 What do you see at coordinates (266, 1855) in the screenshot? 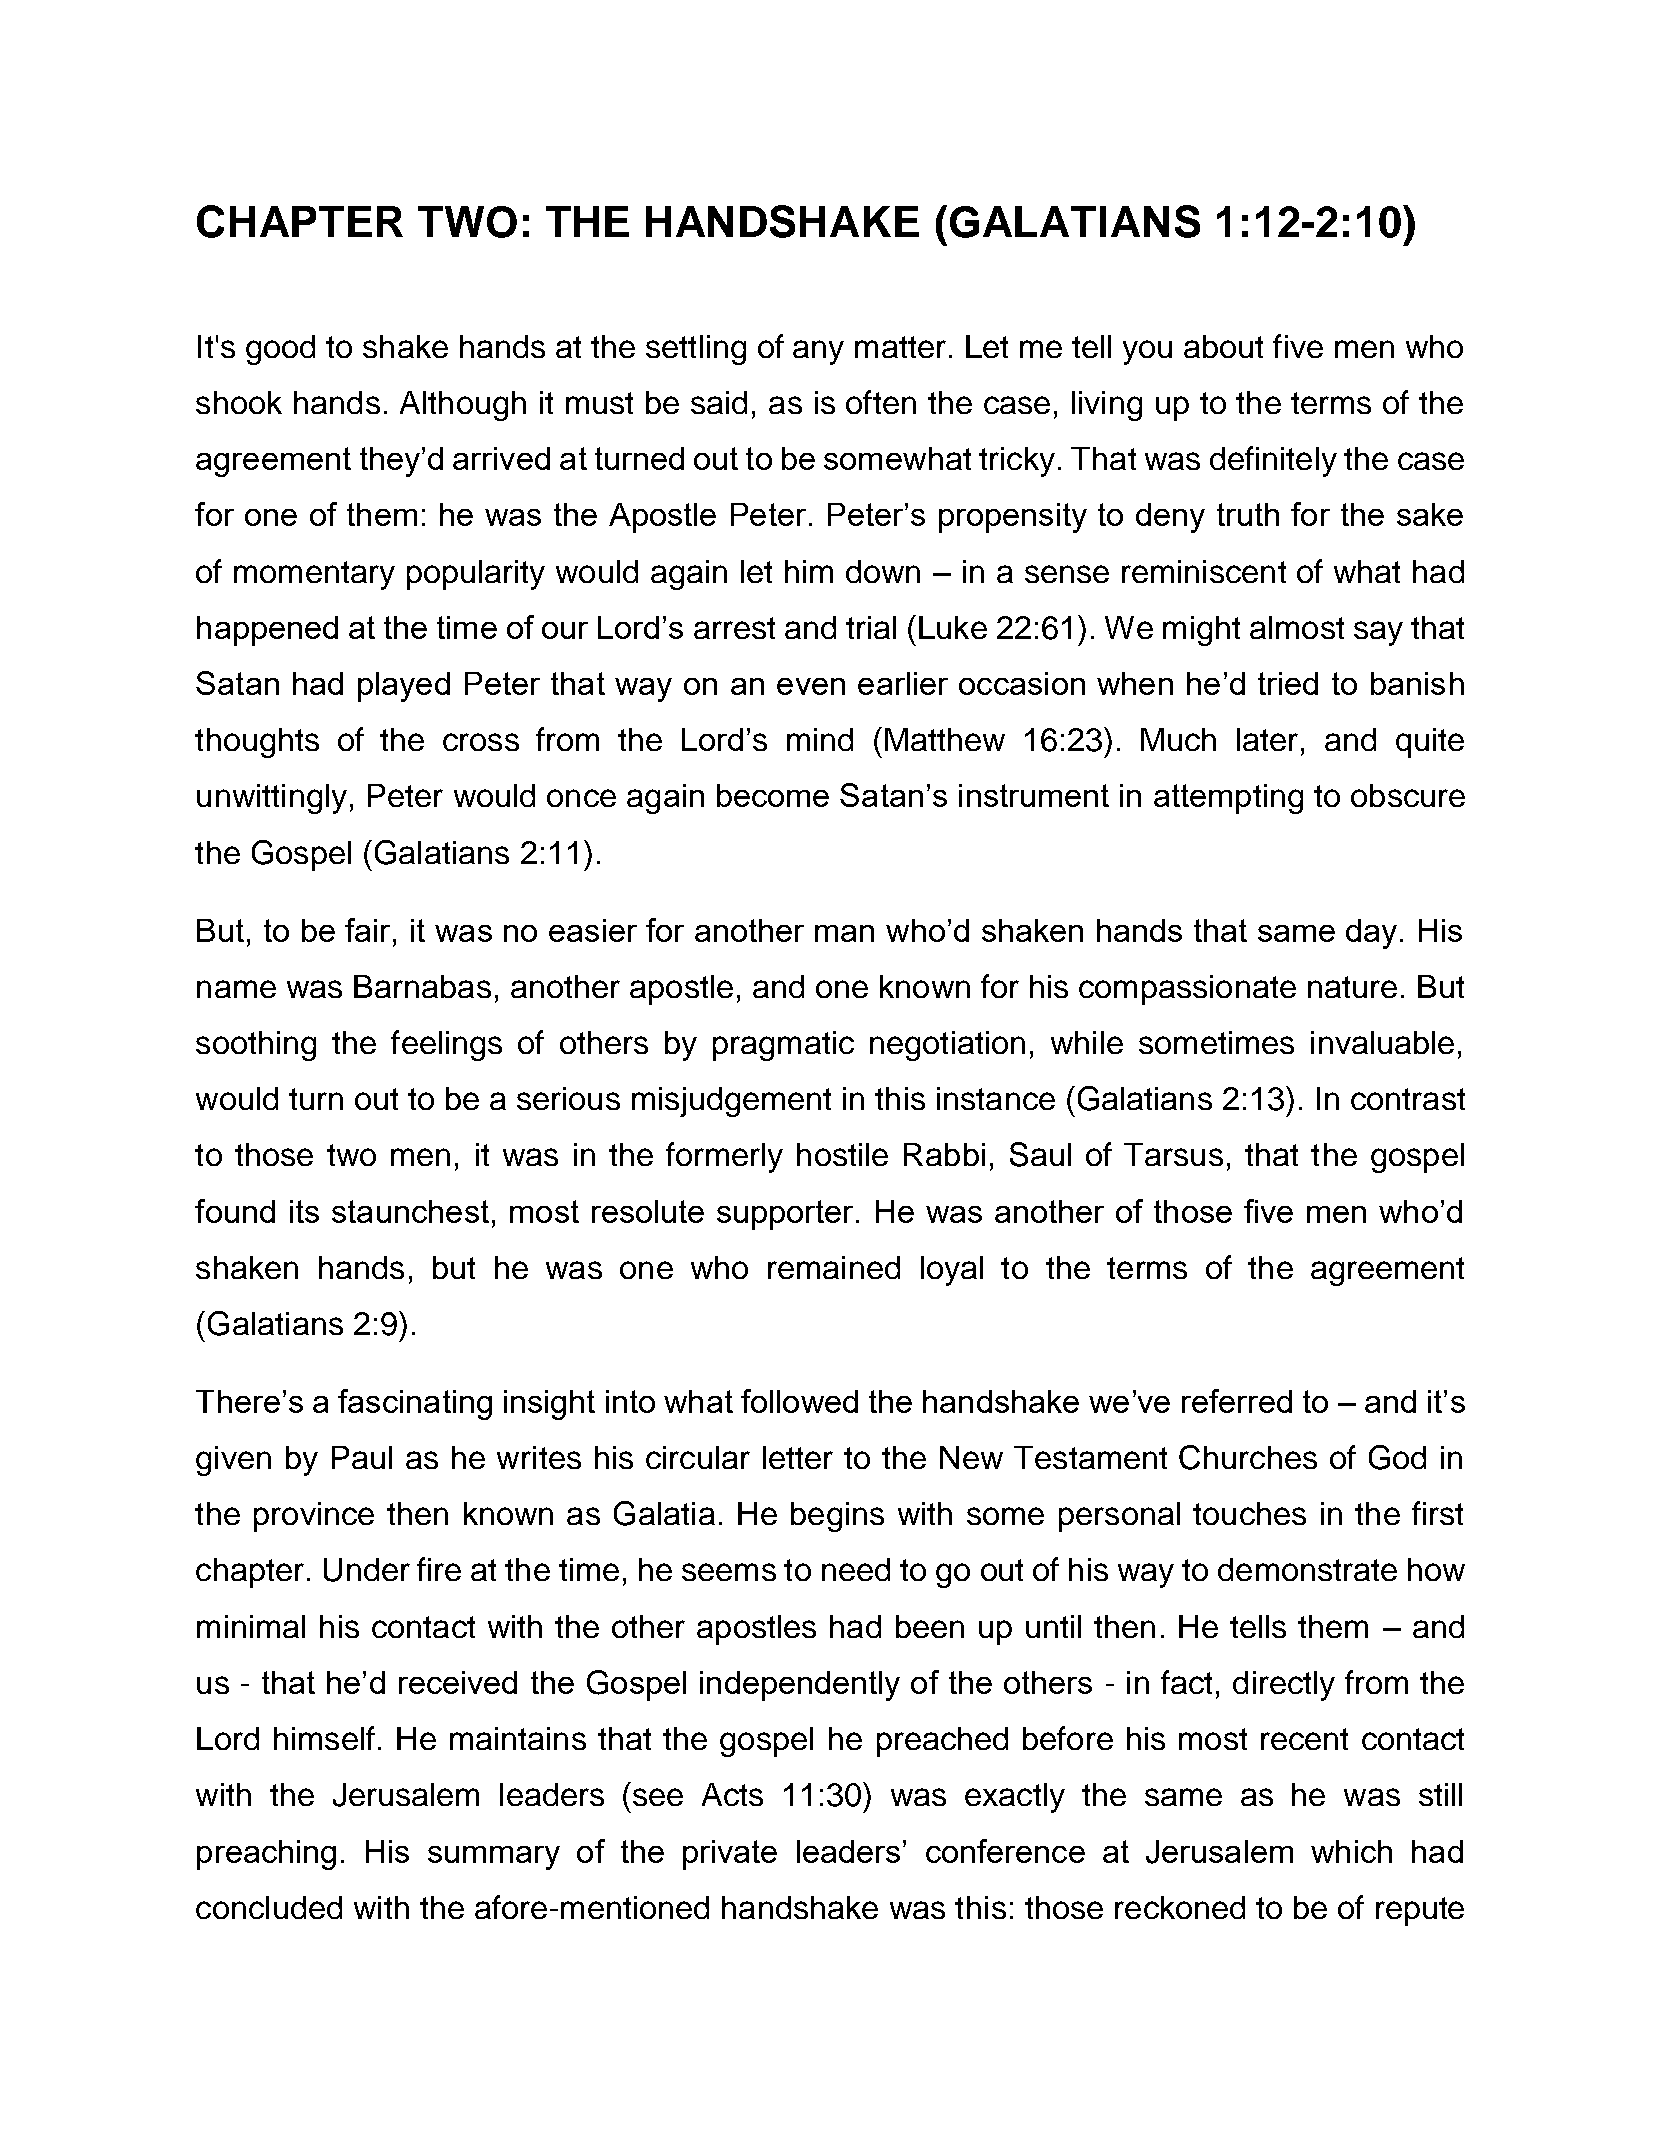
I see `preaching` at bounding box center [266, 1855].
